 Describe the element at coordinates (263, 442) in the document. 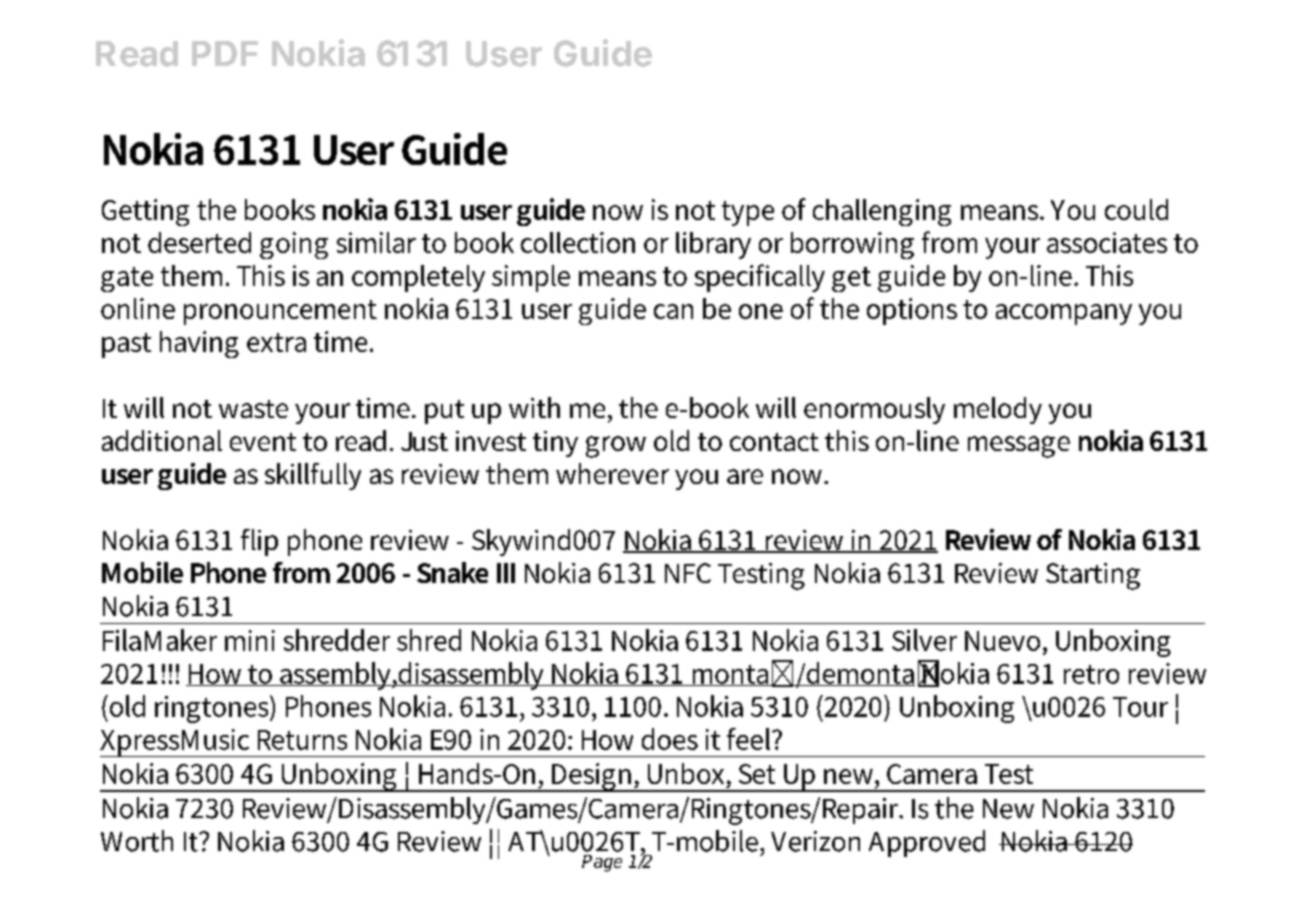

I see `event` at that location.
